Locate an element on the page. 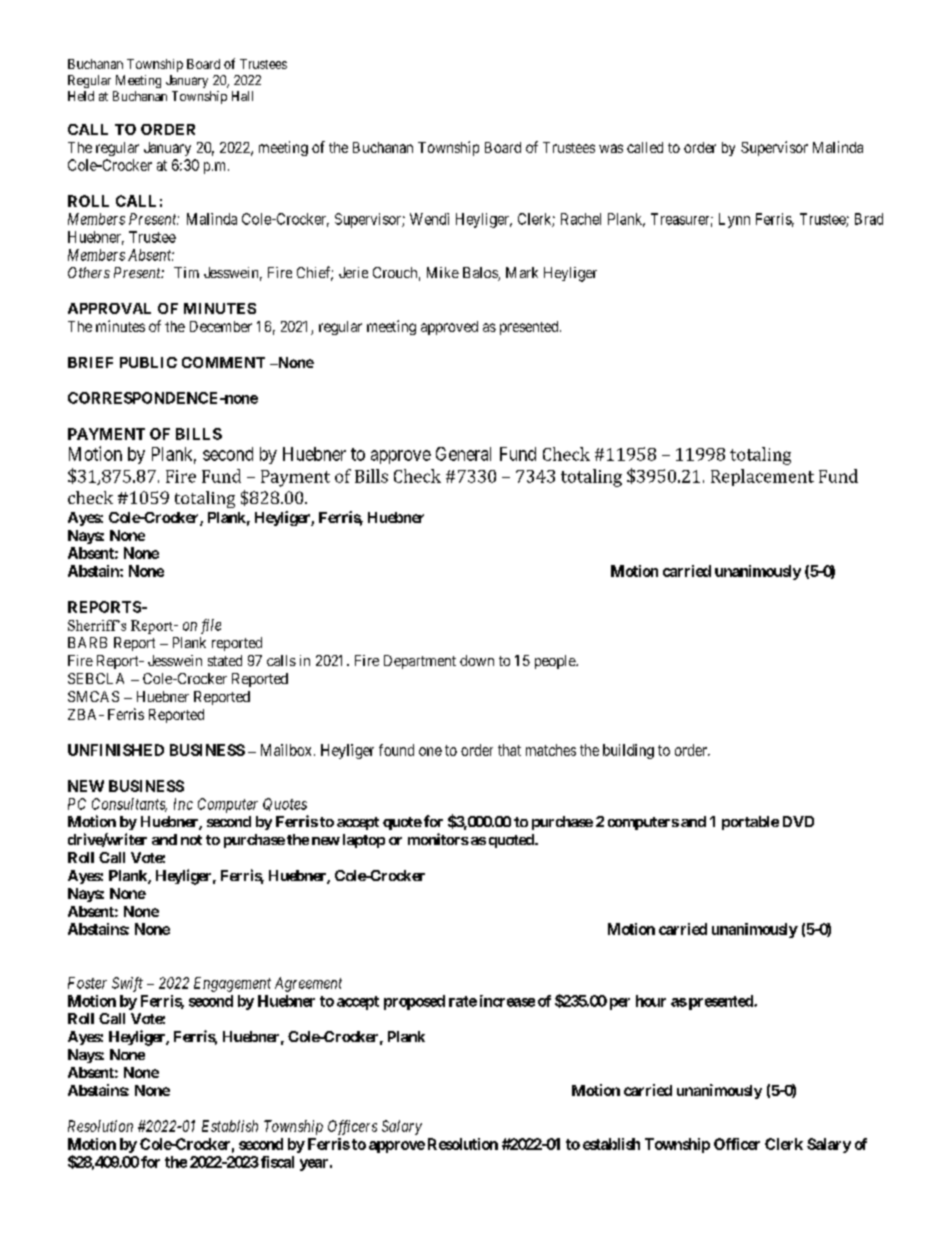 This document has height=1233, width=952. down is located at coordinates (477, 660).
